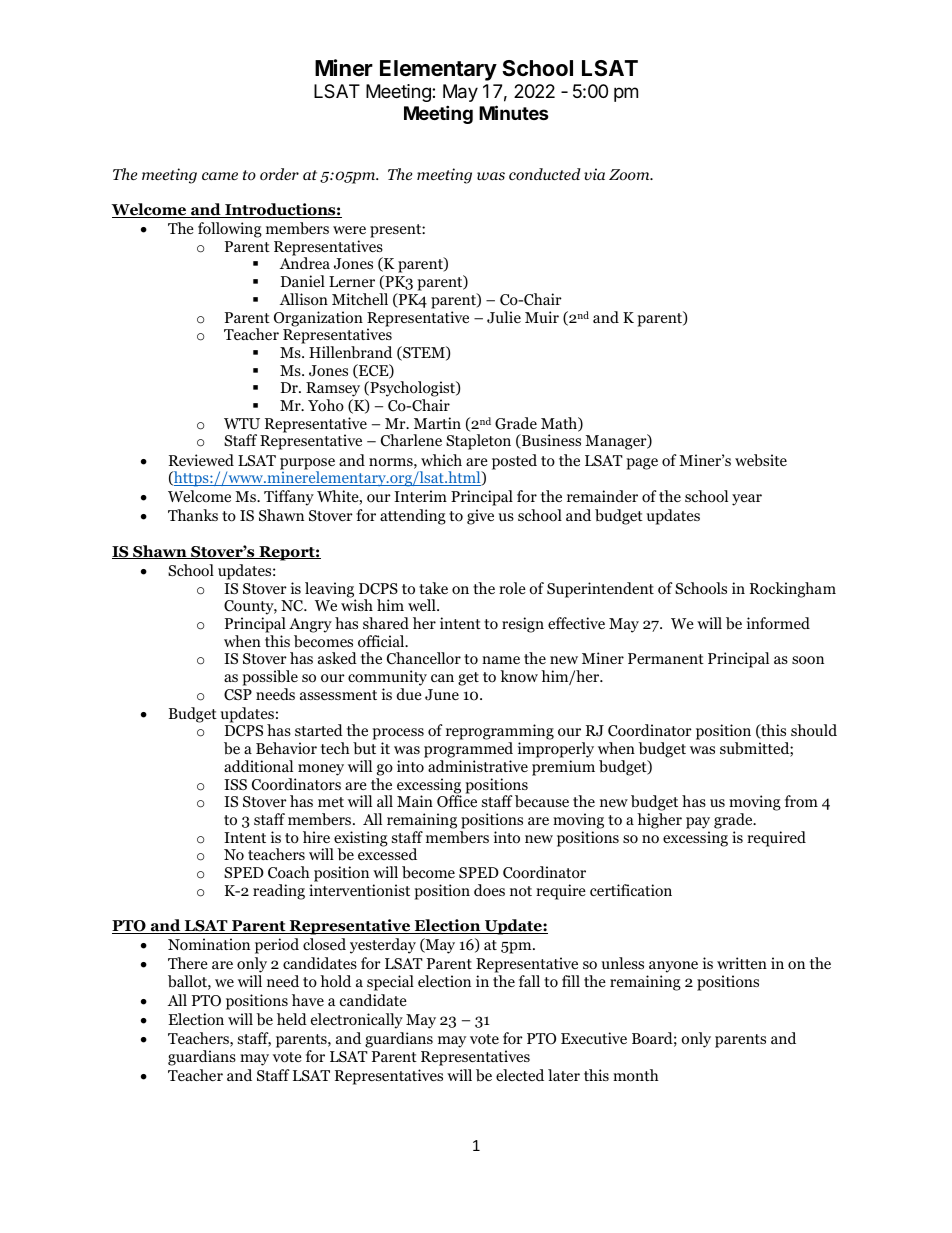  I want to click on WTU, so click(242, 424).
